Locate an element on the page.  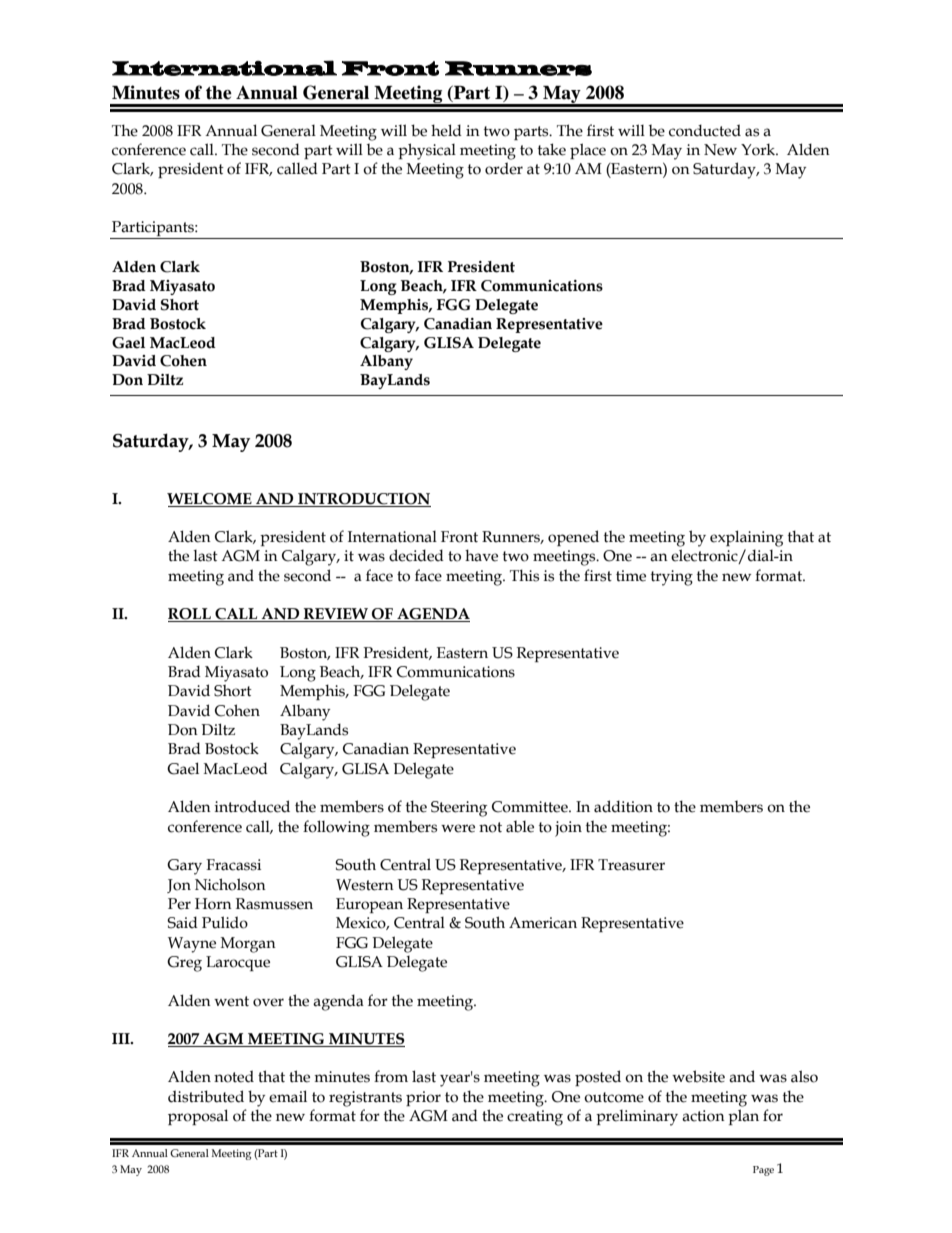
ROLL is located at coordinates (190, 615).
